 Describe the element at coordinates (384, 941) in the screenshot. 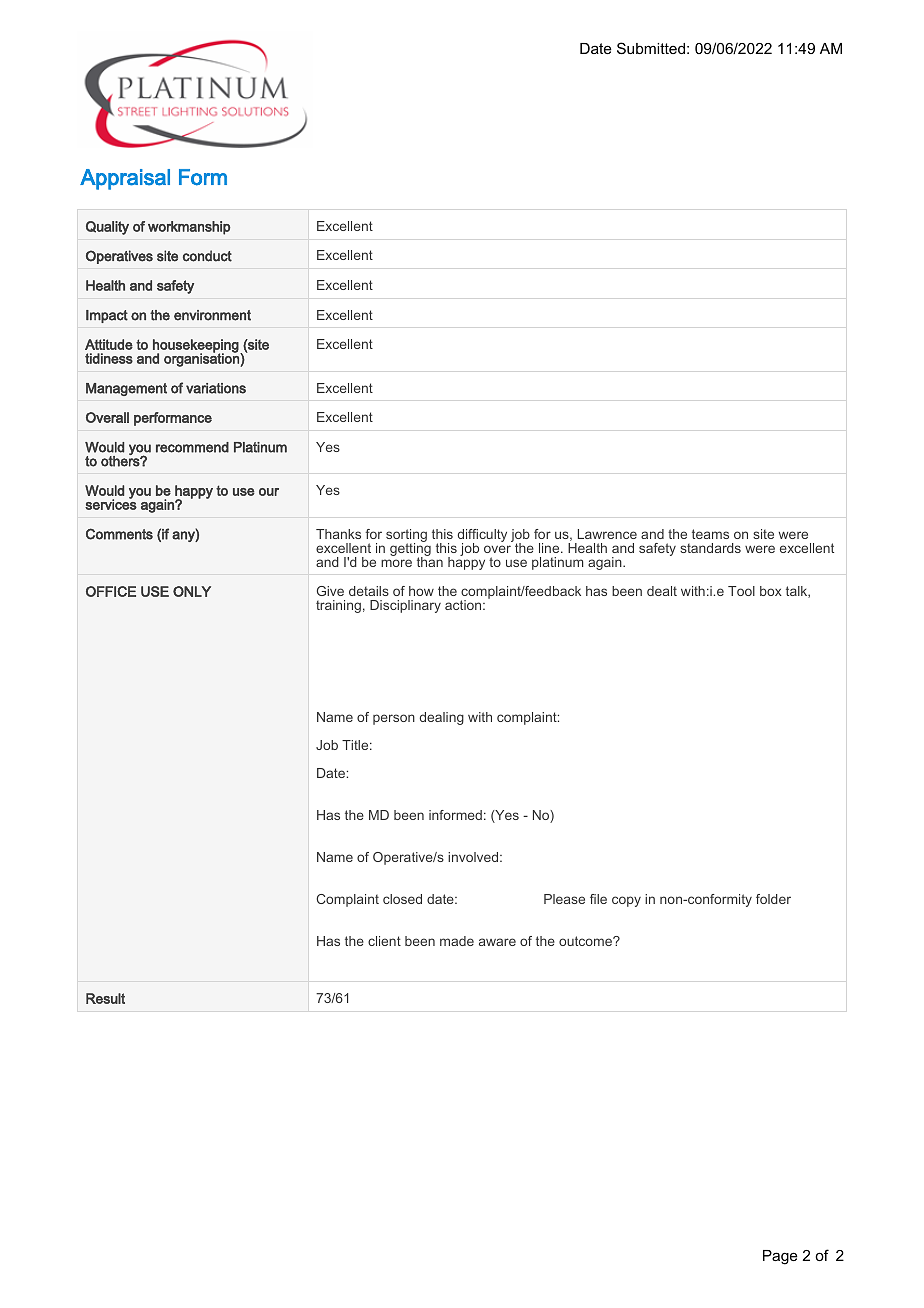

I see `client` at that location.
